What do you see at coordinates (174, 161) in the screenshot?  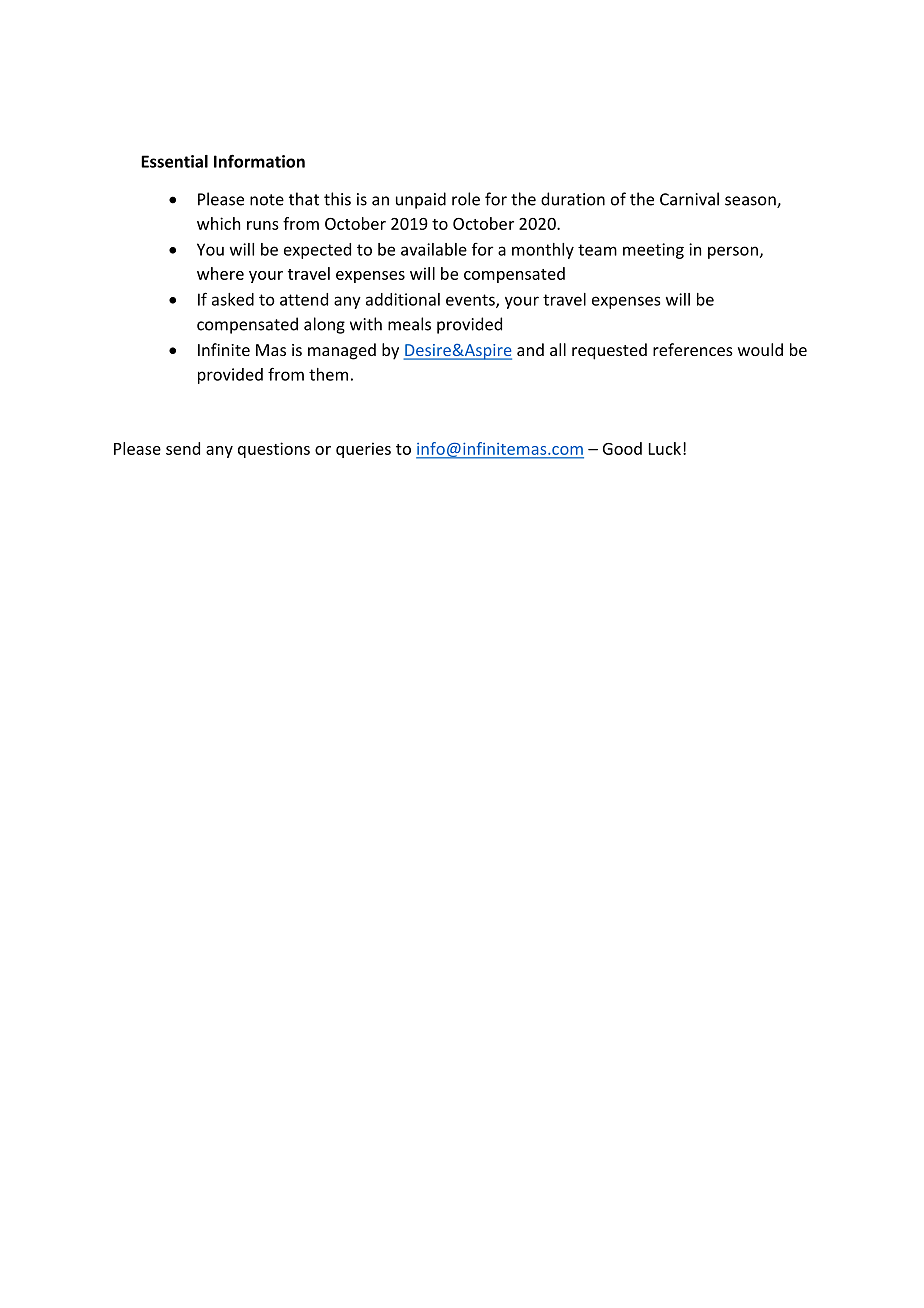 I see `Essential` at bounding box center [174, 161].
